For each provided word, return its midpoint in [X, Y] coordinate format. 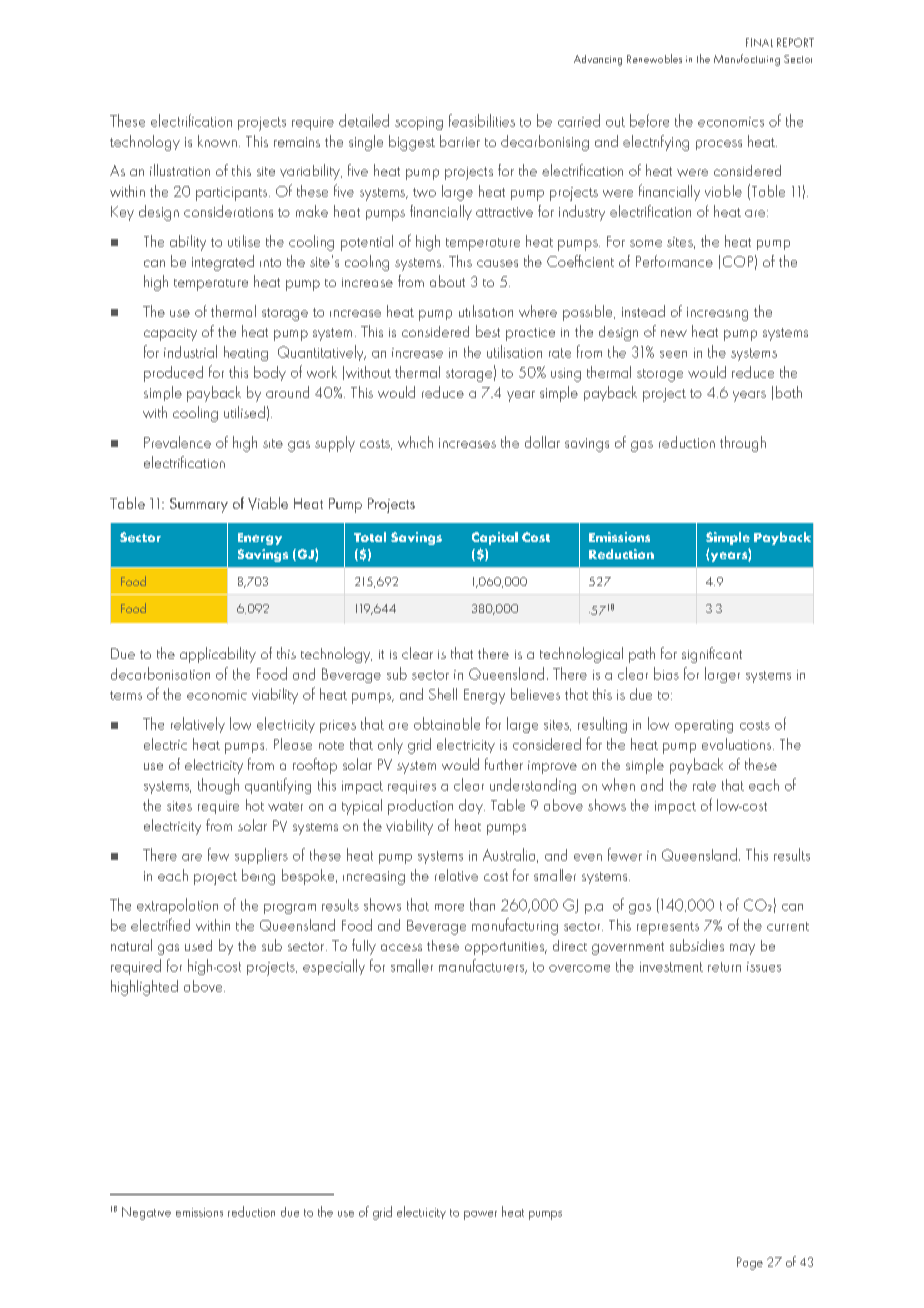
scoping [419, 123]
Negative [146, 1213]
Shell [443, 694]
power [480, 1215]
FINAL [759, 42]
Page [750, 1263]
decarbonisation [160, 673]
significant [712, 655]
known [217, 141]
